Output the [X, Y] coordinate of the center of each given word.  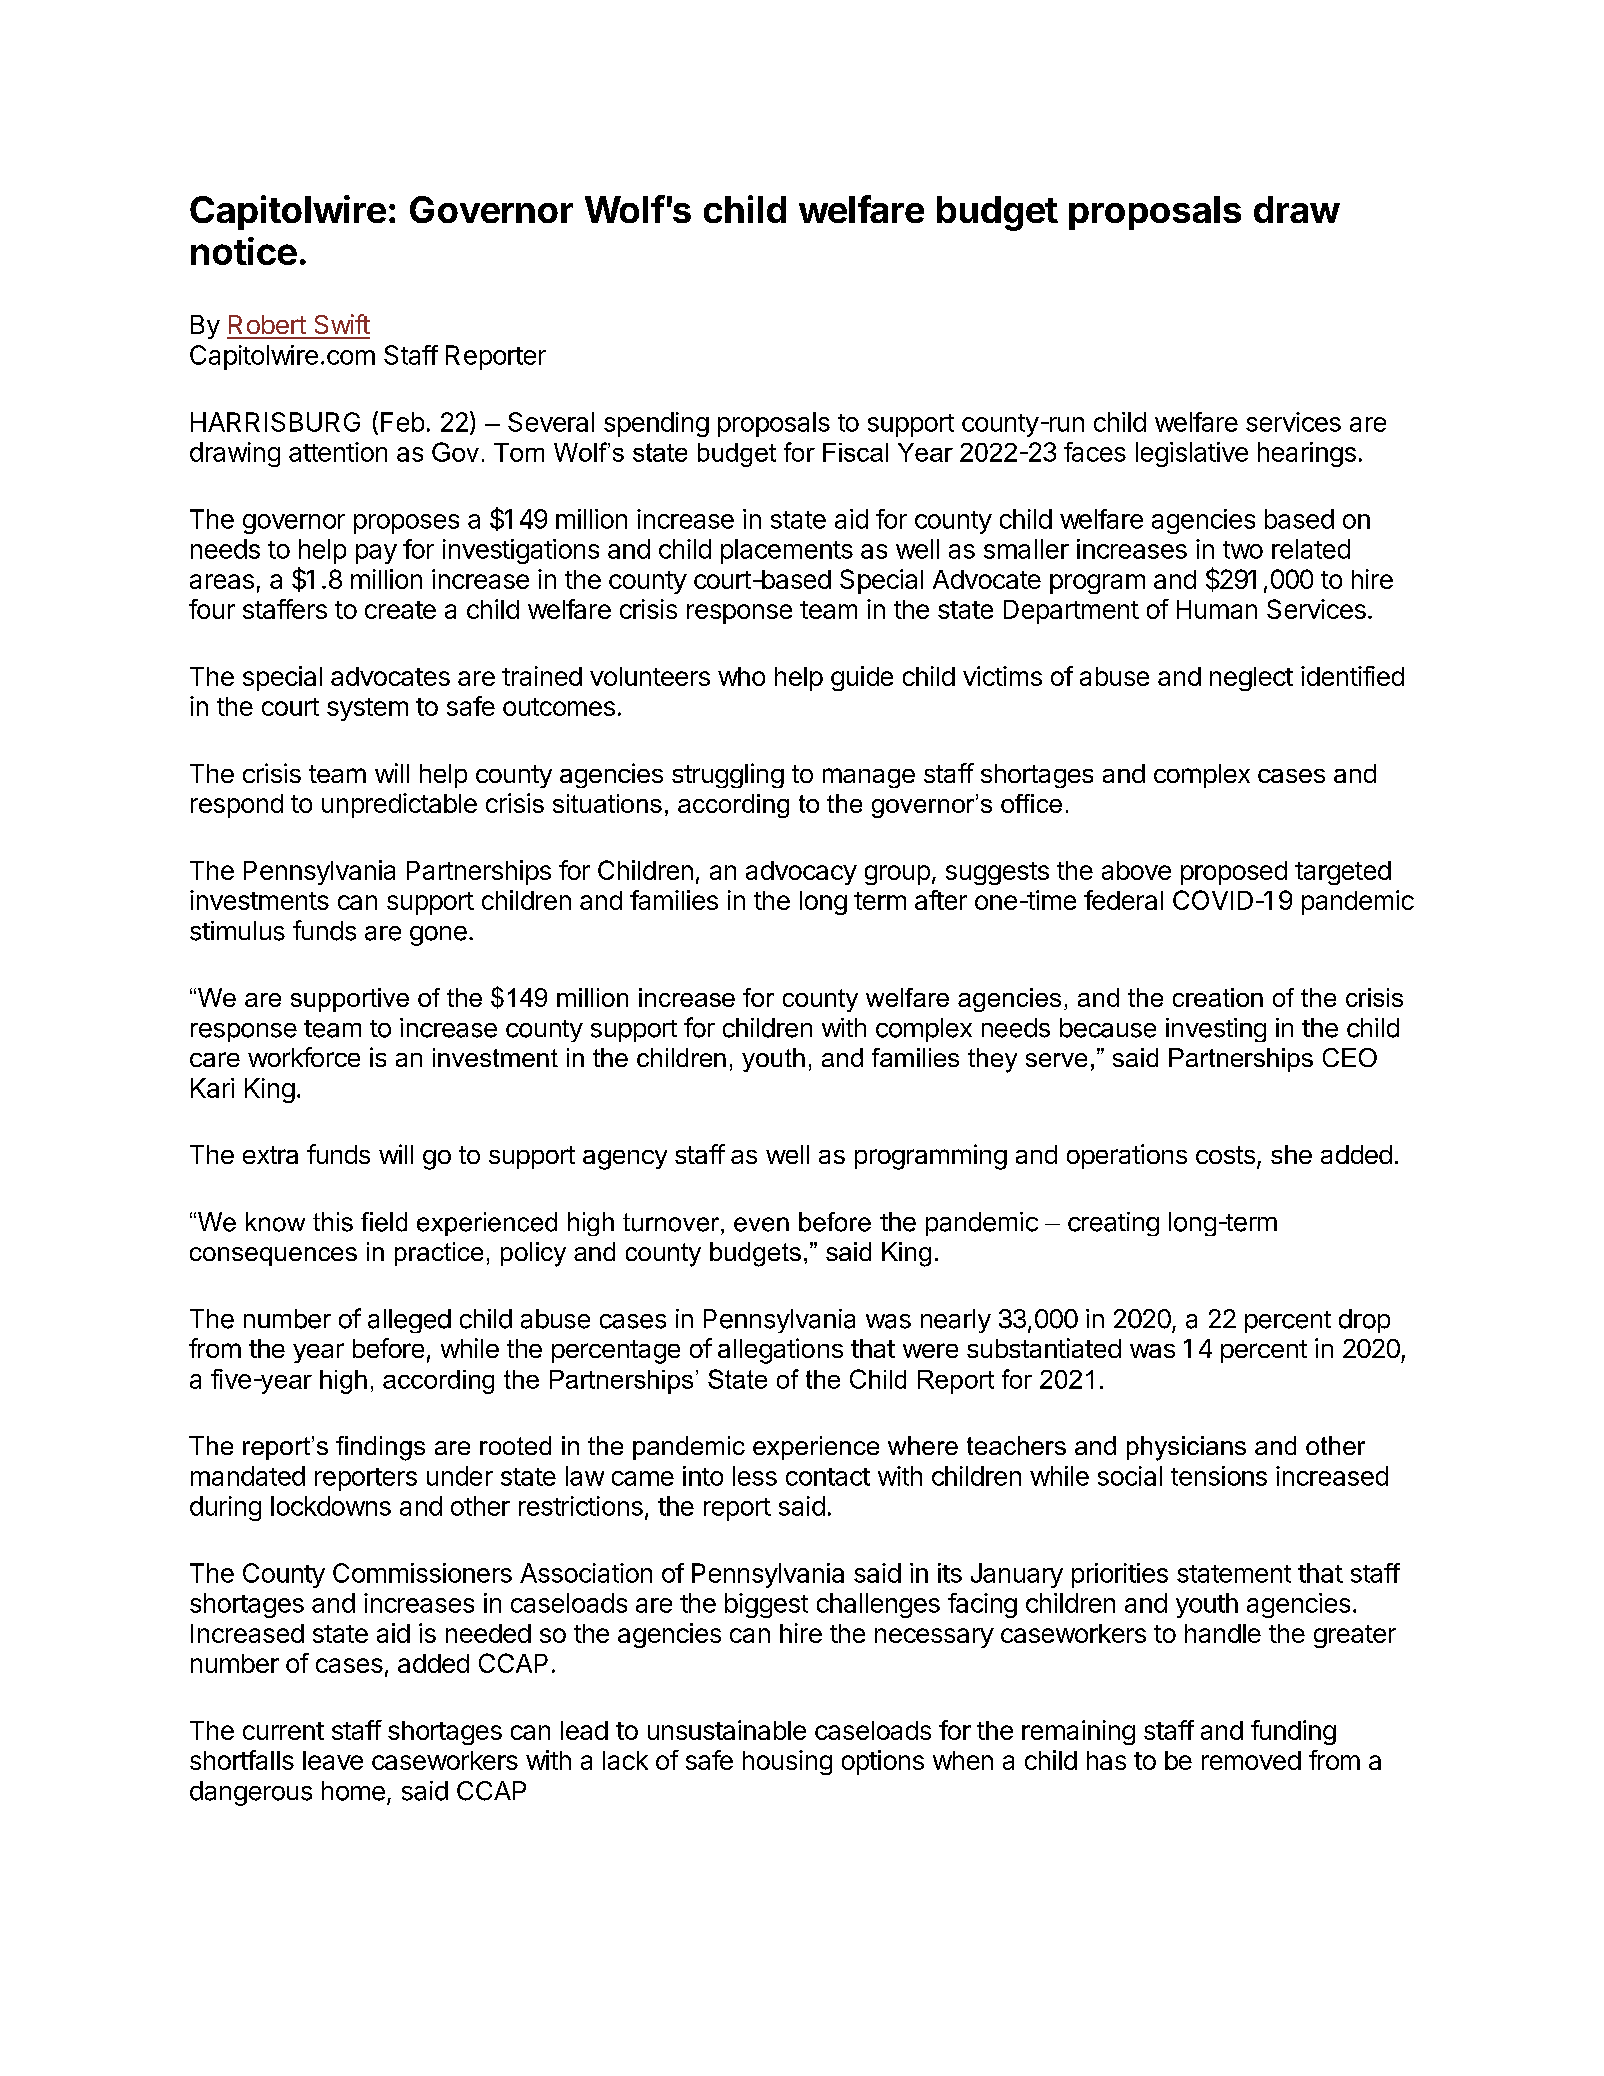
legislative [1192, 454]
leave [333, 1760]
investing [1216, 1030]
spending [656, 424]
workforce [304, 1057]
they [992, 1060]
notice [244, 251]
